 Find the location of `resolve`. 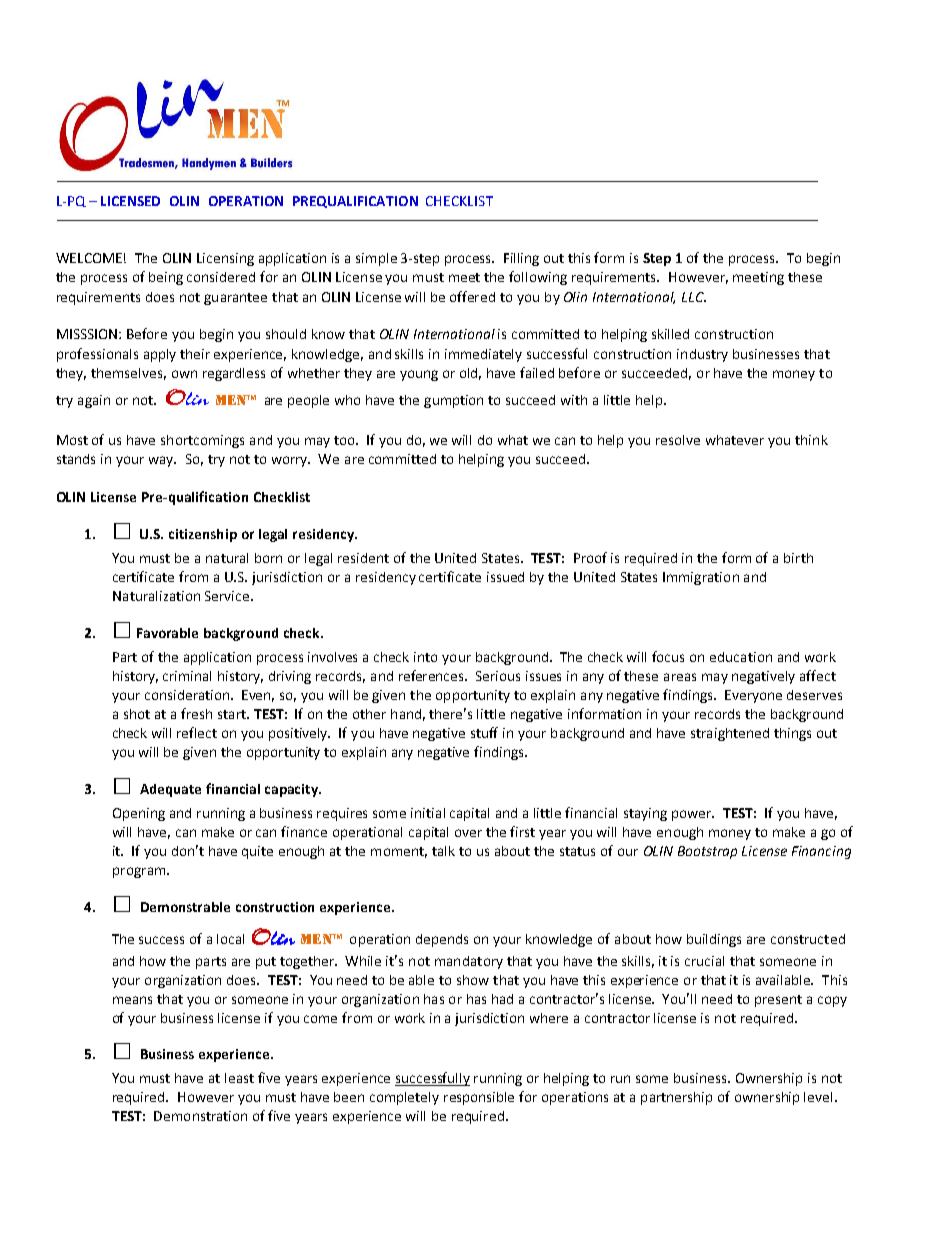

resolve is located at coordinates (678, 440).
